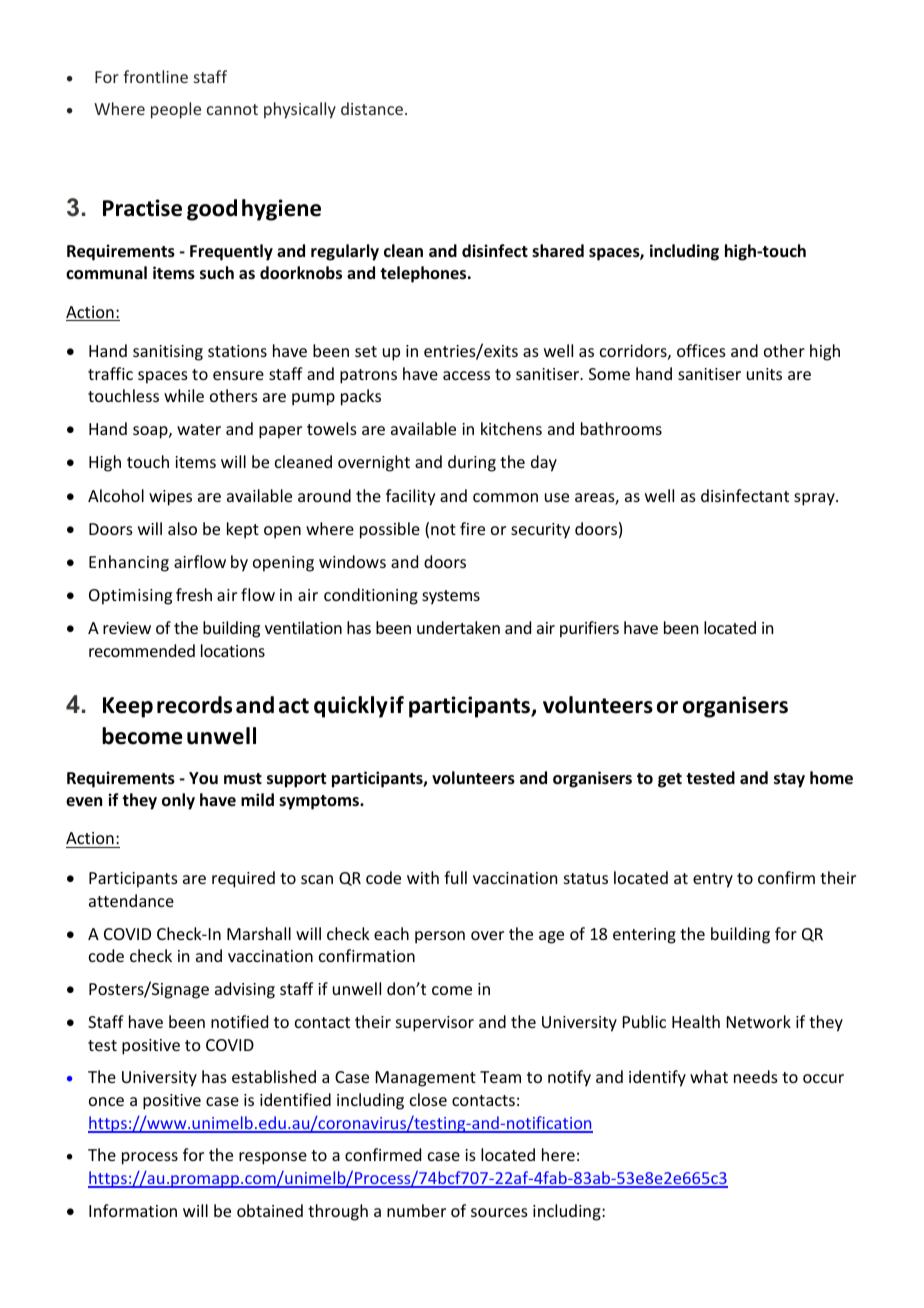 The height and width of the document is (1308, 924). What do you see at coordinates (558, 251) in the document?
I see `shared` at bounding box center [558, 251].
